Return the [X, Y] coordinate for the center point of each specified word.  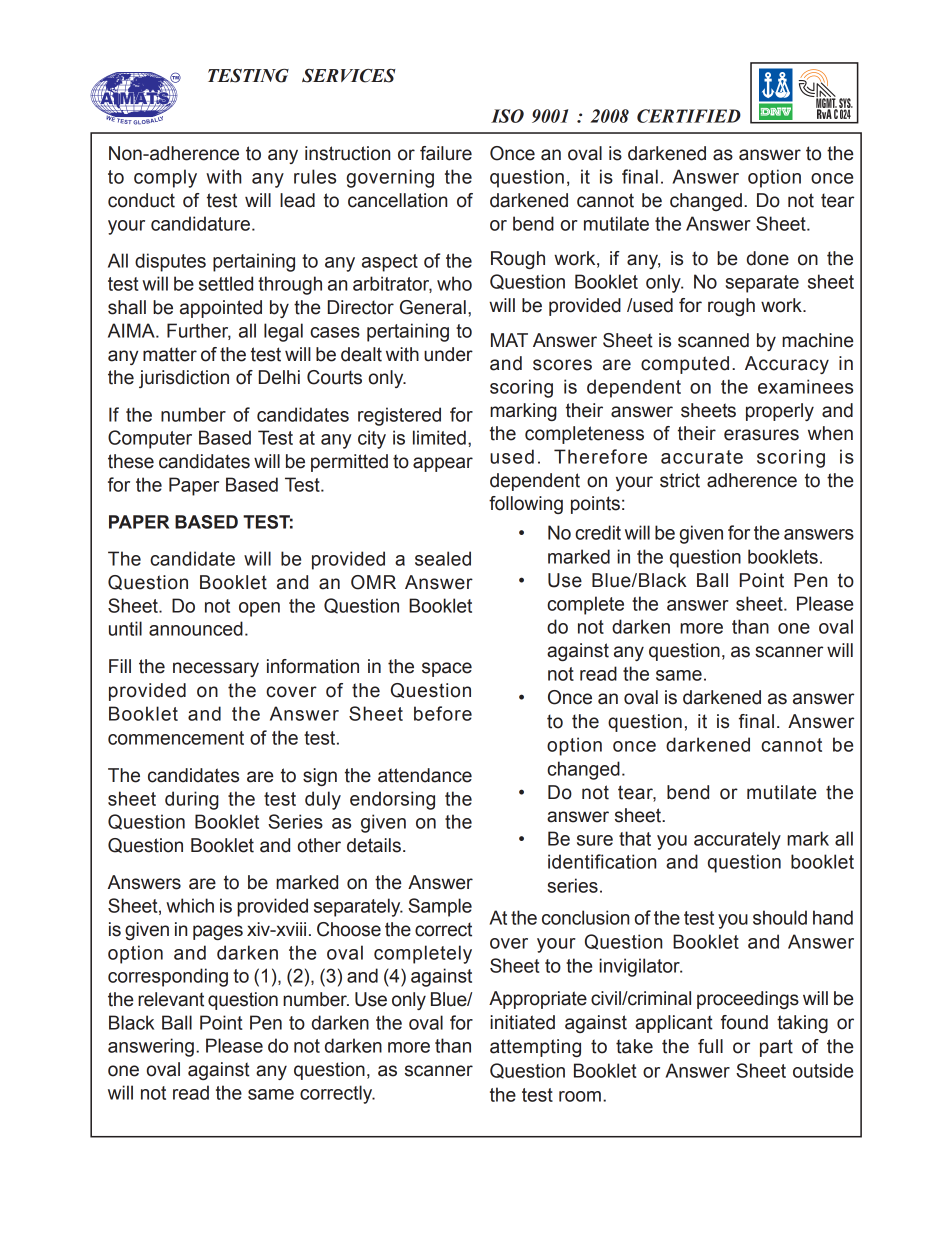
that [635, 838]
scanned [713, 340]
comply [165, 178]
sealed [443, 558]
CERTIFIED [689, 116]
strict [680, 480]
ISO [507, 116]
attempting [535, 1048]
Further [199, 331]
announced [196, 628]
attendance [425, 775]
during [192, 800]
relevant [171, 999]
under [448, 354]
